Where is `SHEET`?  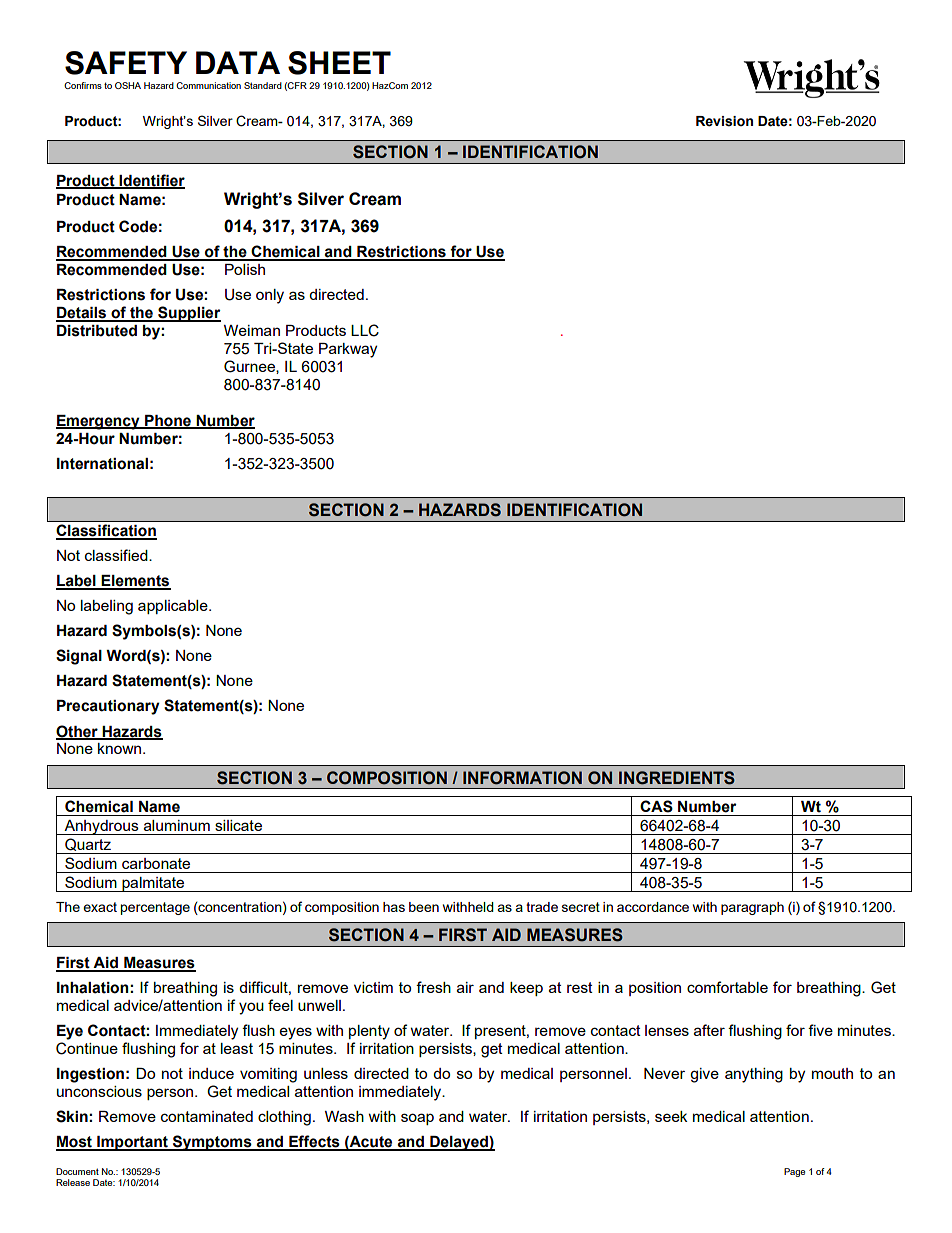 SHEET is located at coordinates (339, 63).
